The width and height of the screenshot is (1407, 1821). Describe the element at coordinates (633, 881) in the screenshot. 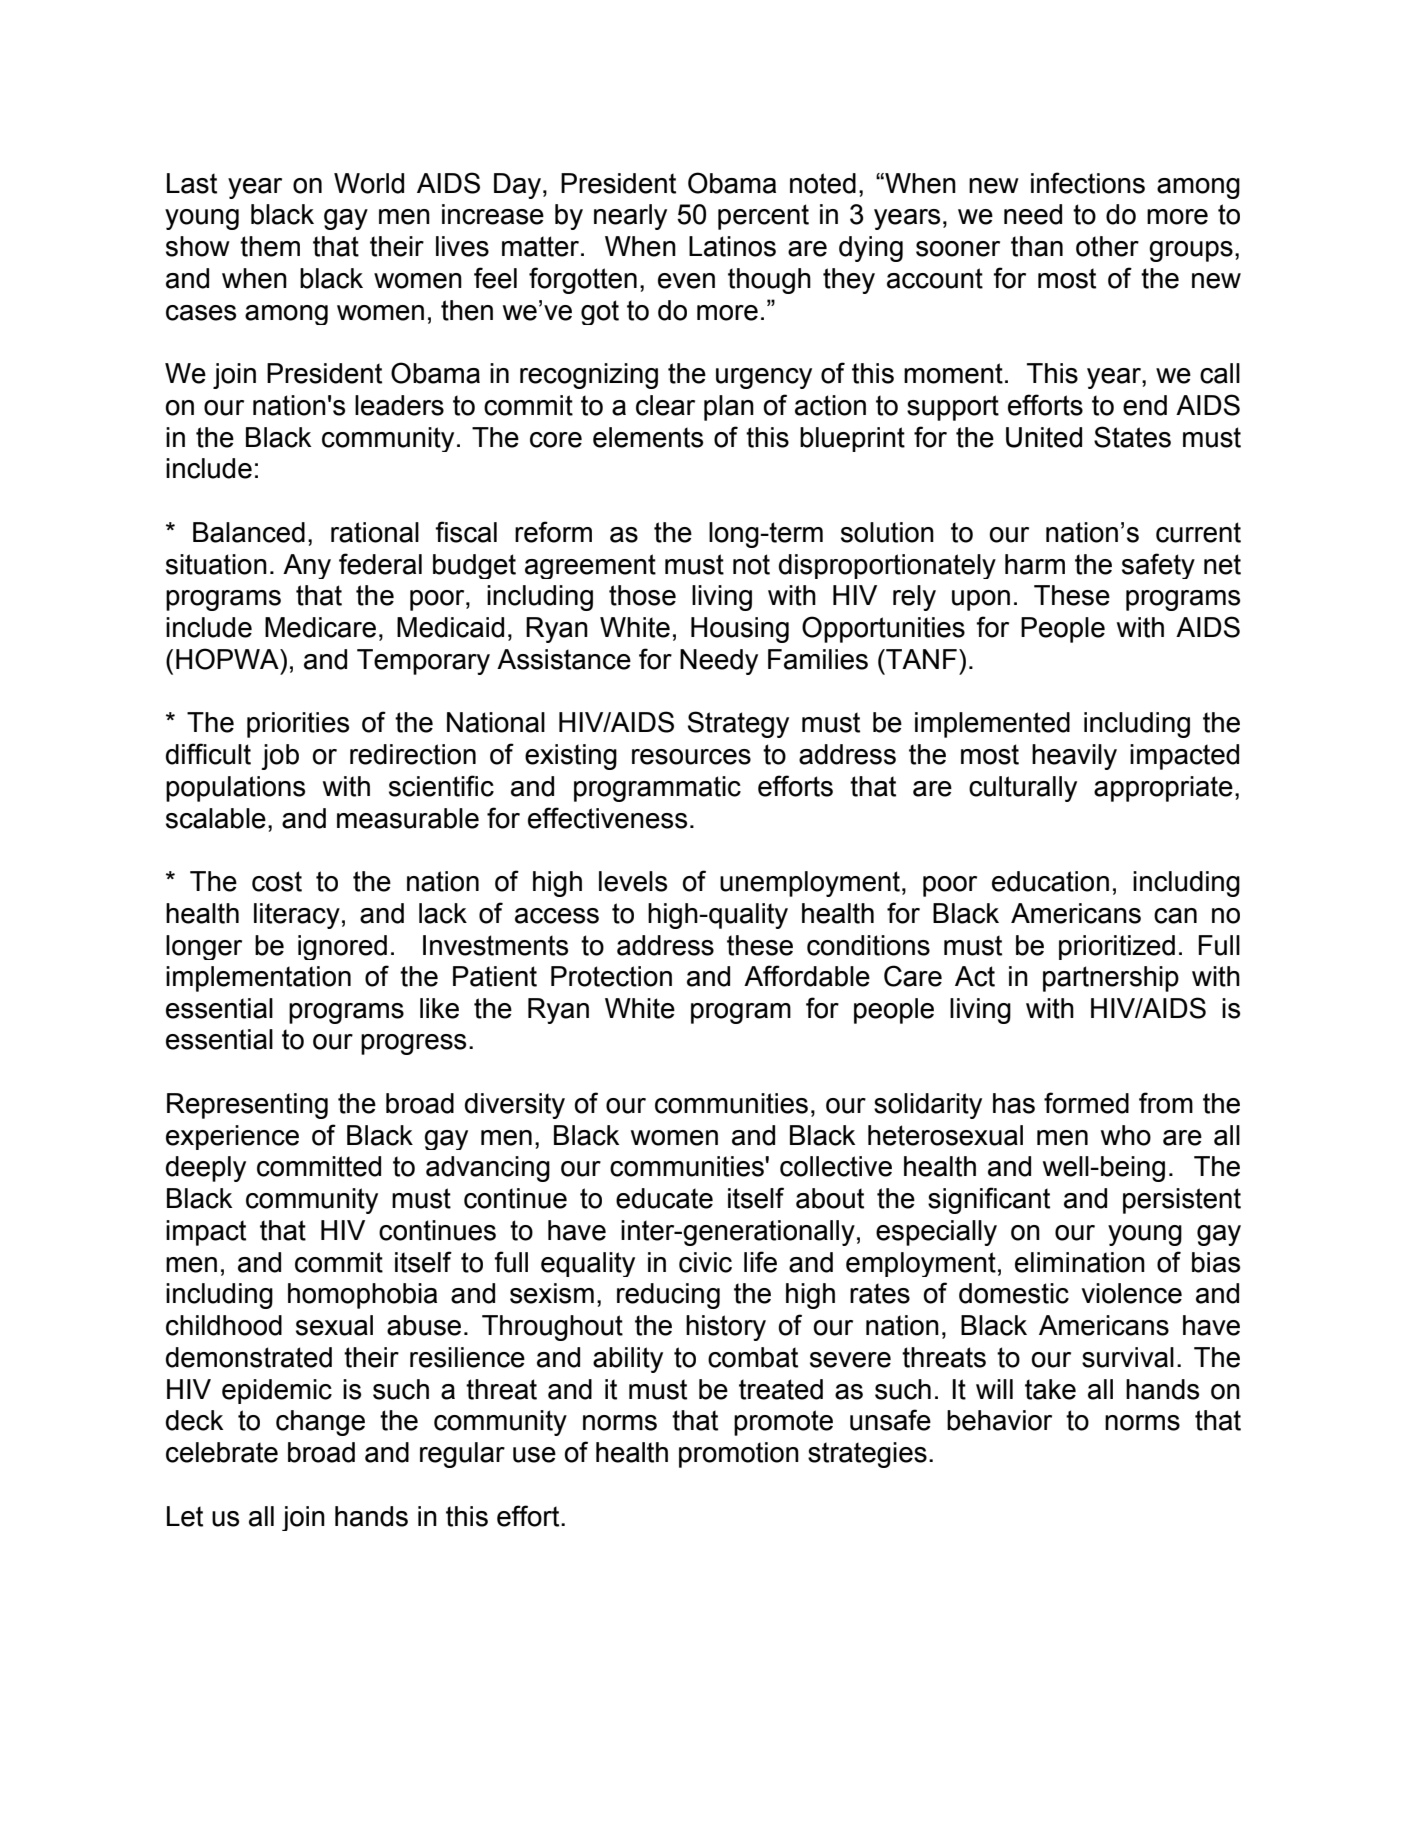

I see `levels` at that location.
